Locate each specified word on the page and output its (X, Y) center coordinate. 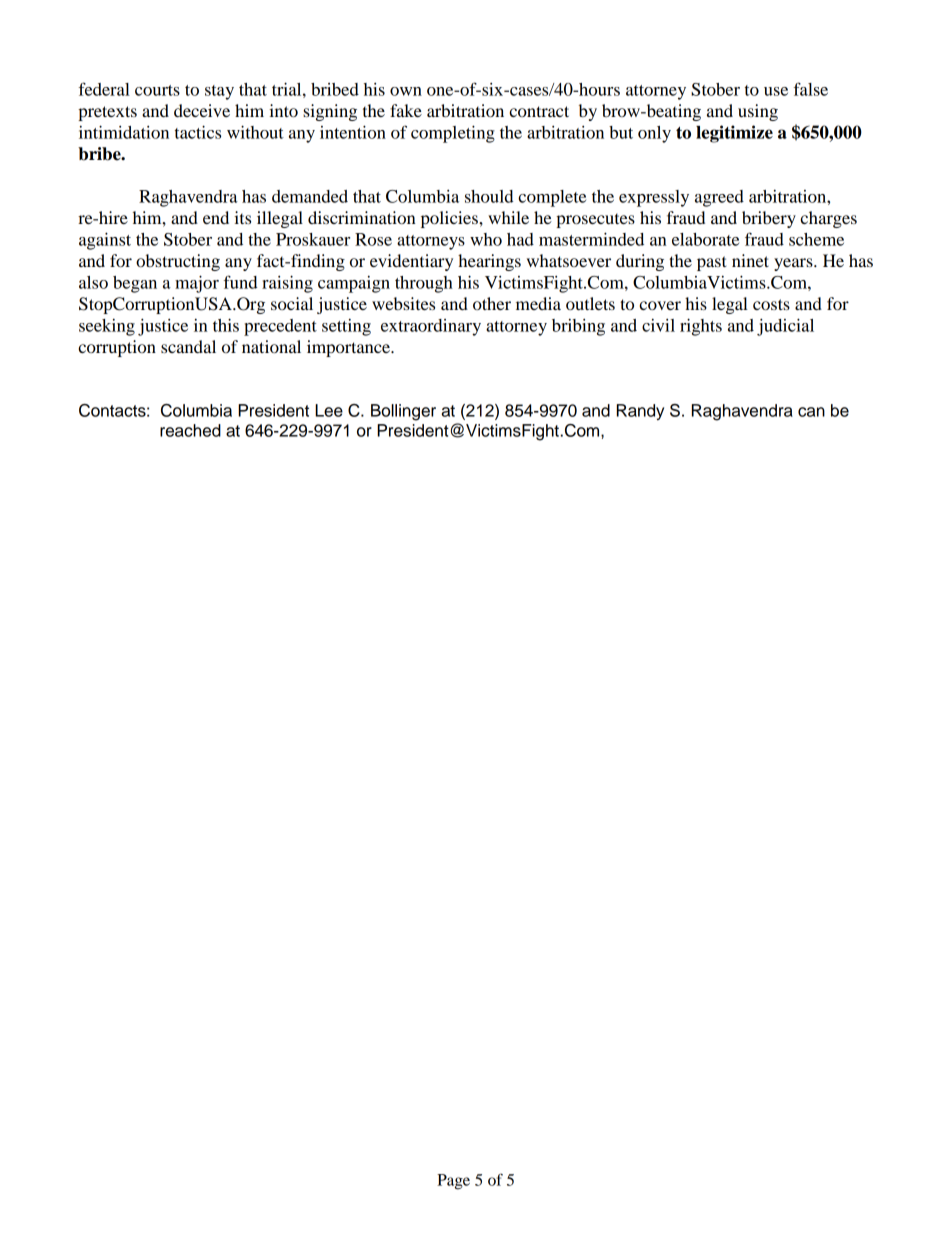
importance (349, 348)
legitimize (734, 134)
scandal (188, 346)
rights (701, 327)
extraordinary (431, 327)
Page (453, 1182)
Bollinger (403, 412)
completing (453, 134)
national (271, 346)
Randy (640, 412)
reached (190, 430)
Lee (329, 410)
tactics (198, 132)
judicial (785, 327)
